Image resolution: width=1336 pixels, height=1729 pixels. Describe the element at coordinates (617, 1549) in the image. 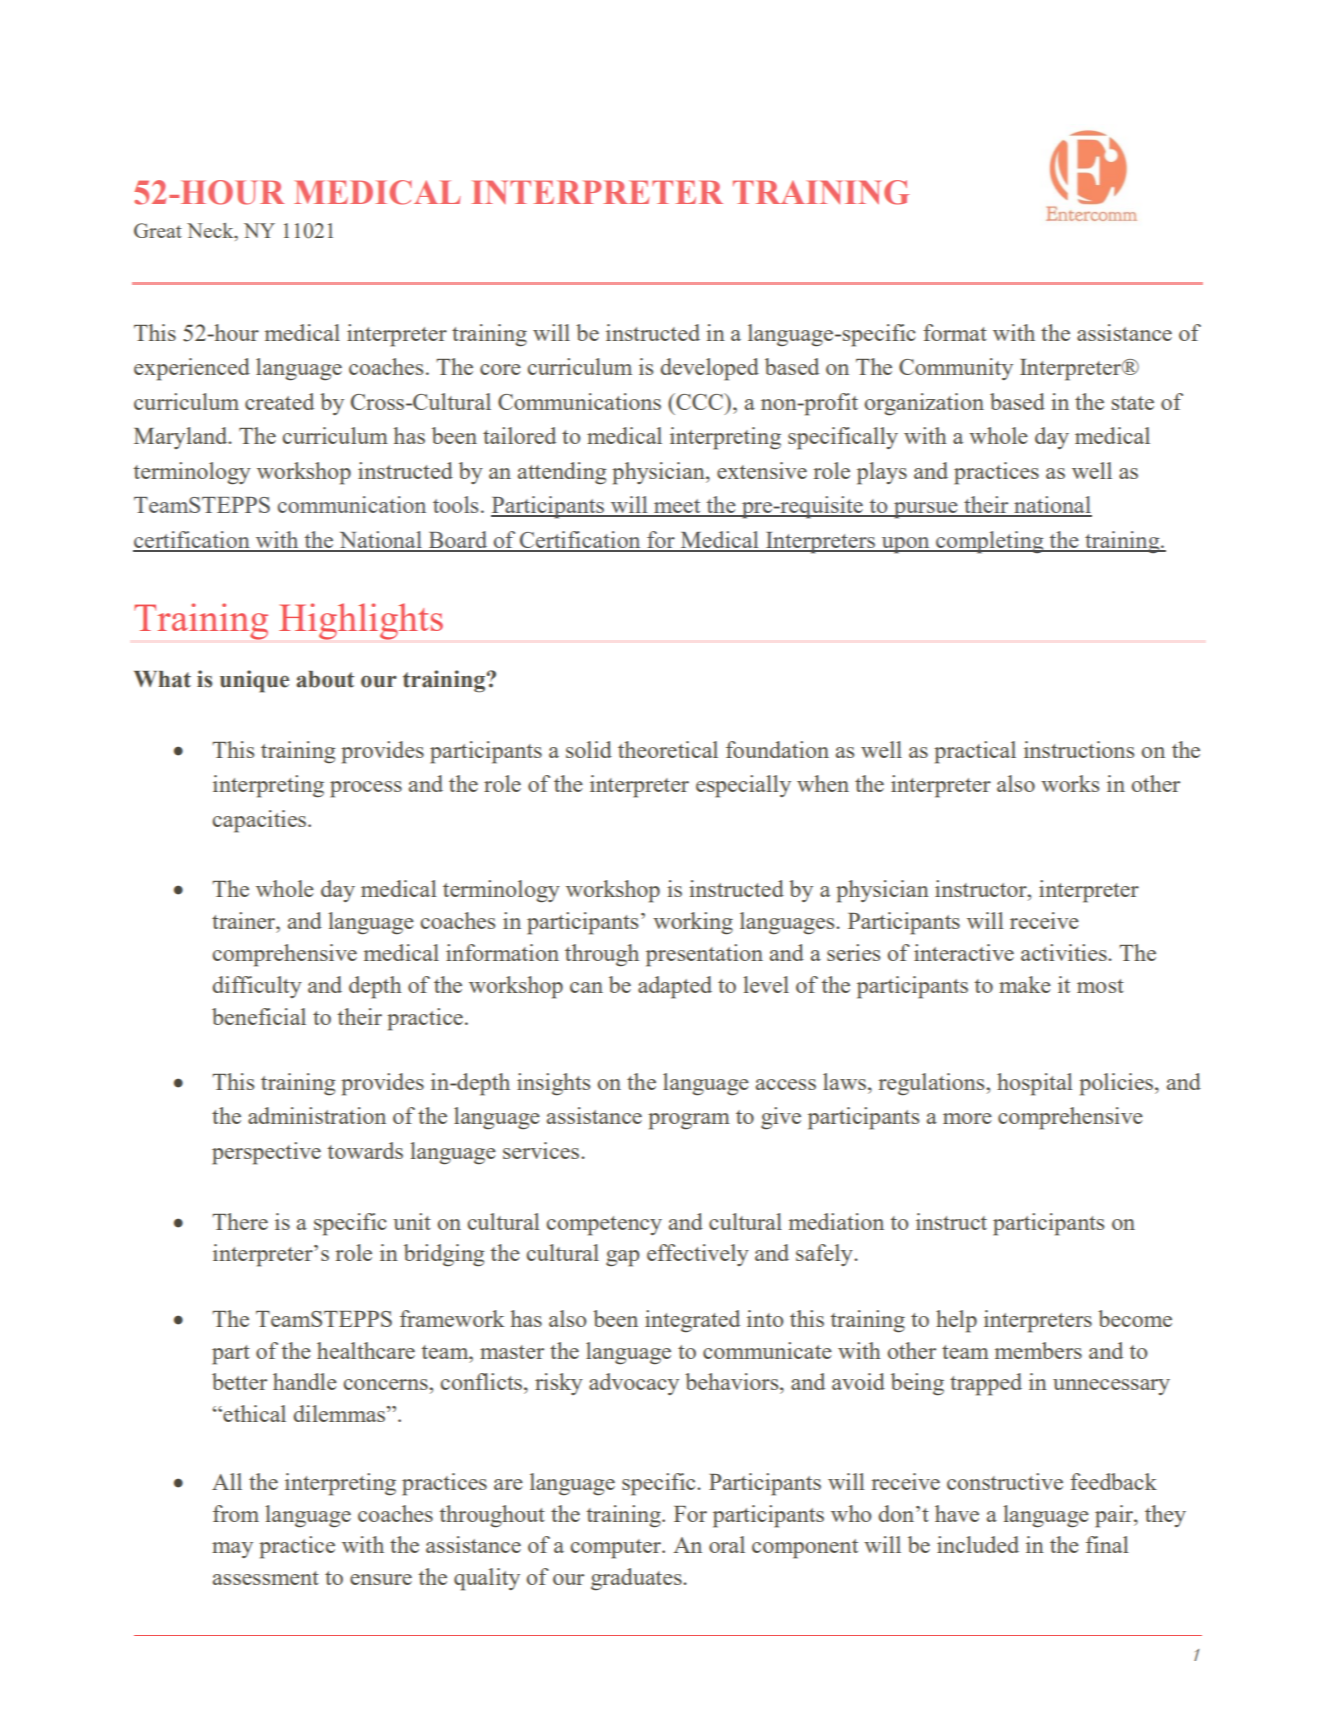

I see `computer` at that location.
